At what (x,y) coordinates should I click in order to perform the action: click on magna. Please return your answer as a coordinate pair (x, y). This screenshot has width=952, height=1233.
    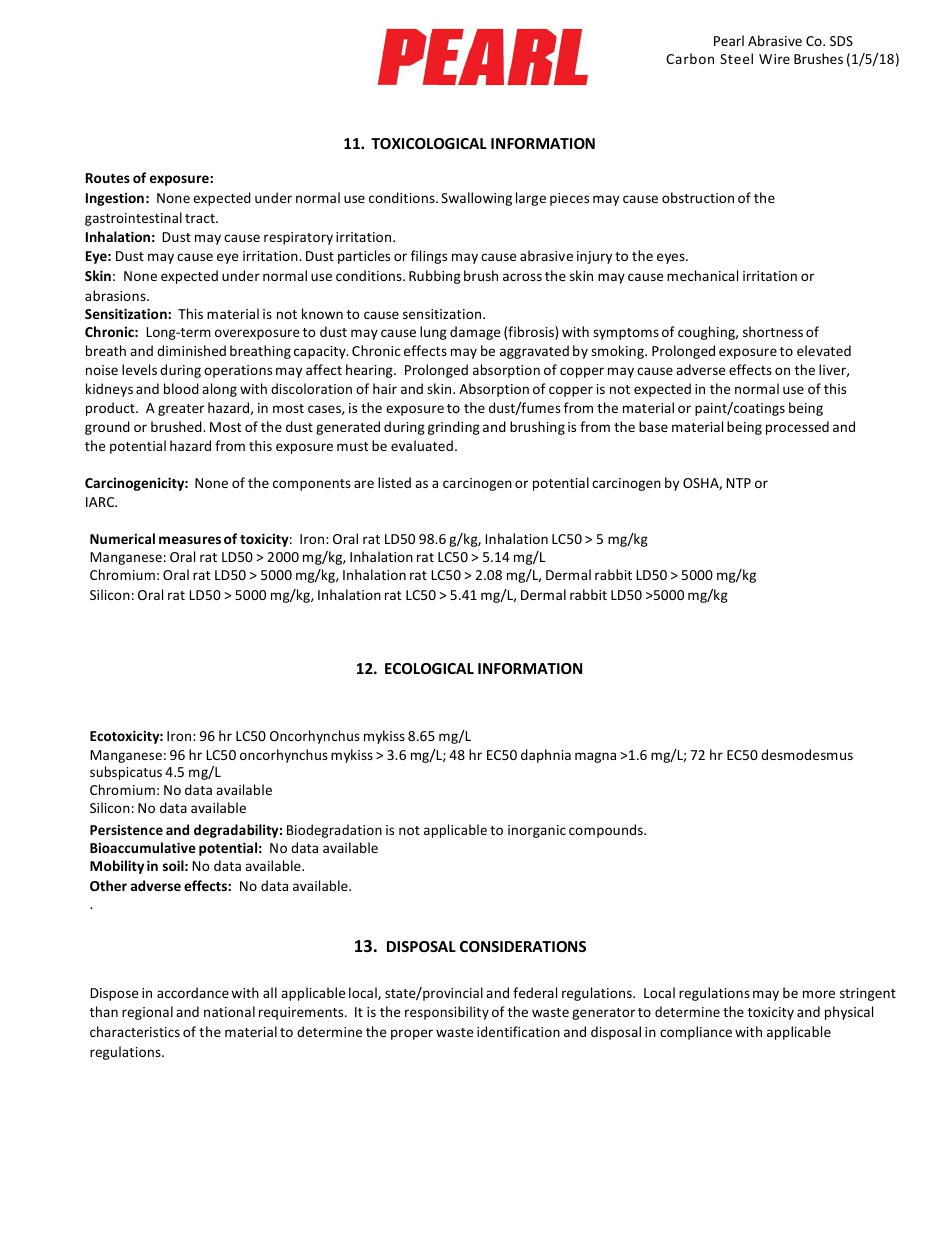
    Looking at the image, I should click on (595, 757).
